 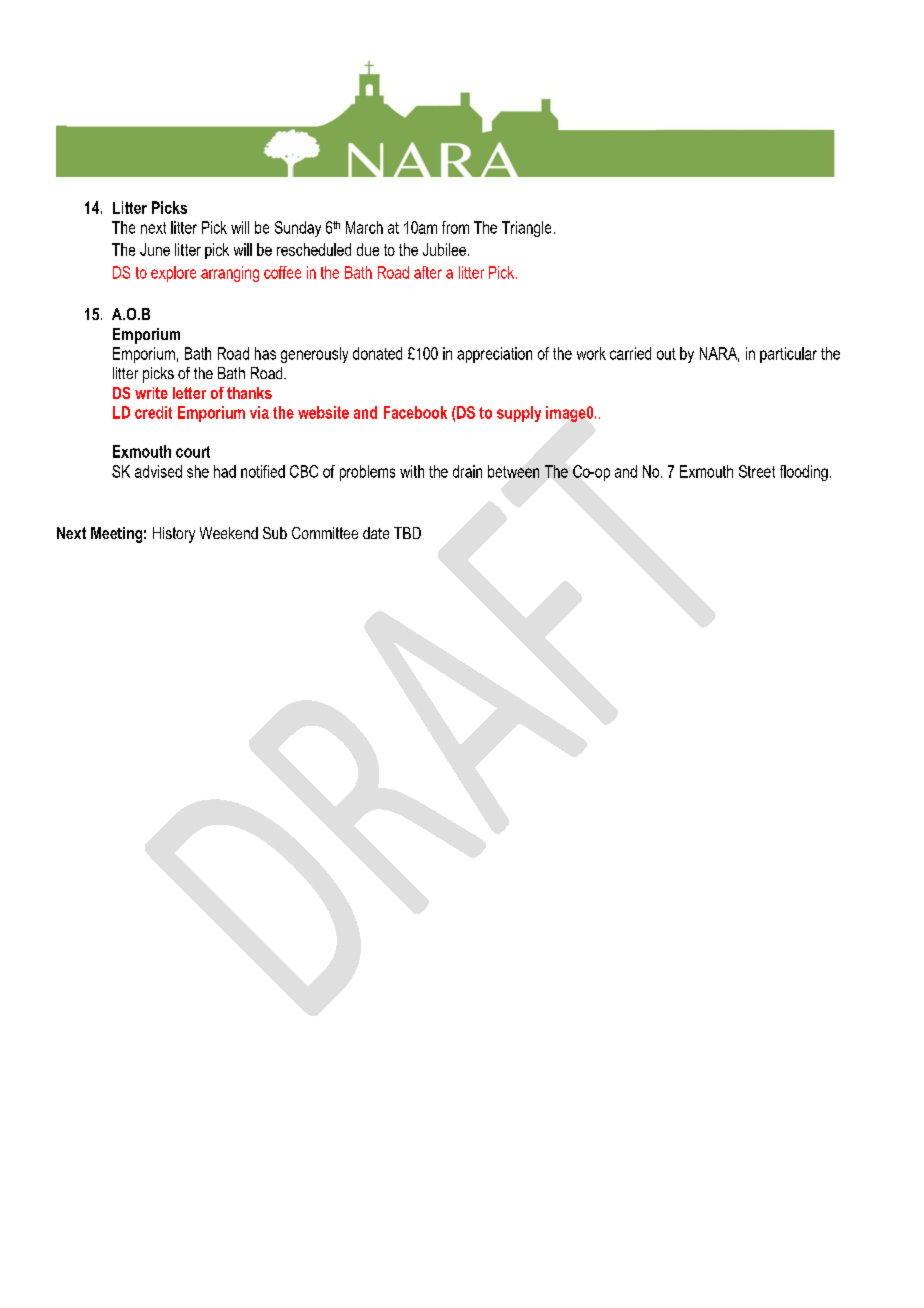 What do you see at coordinates (455, 227) in the screenshot?
I see `from` at bounding box center [455, 227].
